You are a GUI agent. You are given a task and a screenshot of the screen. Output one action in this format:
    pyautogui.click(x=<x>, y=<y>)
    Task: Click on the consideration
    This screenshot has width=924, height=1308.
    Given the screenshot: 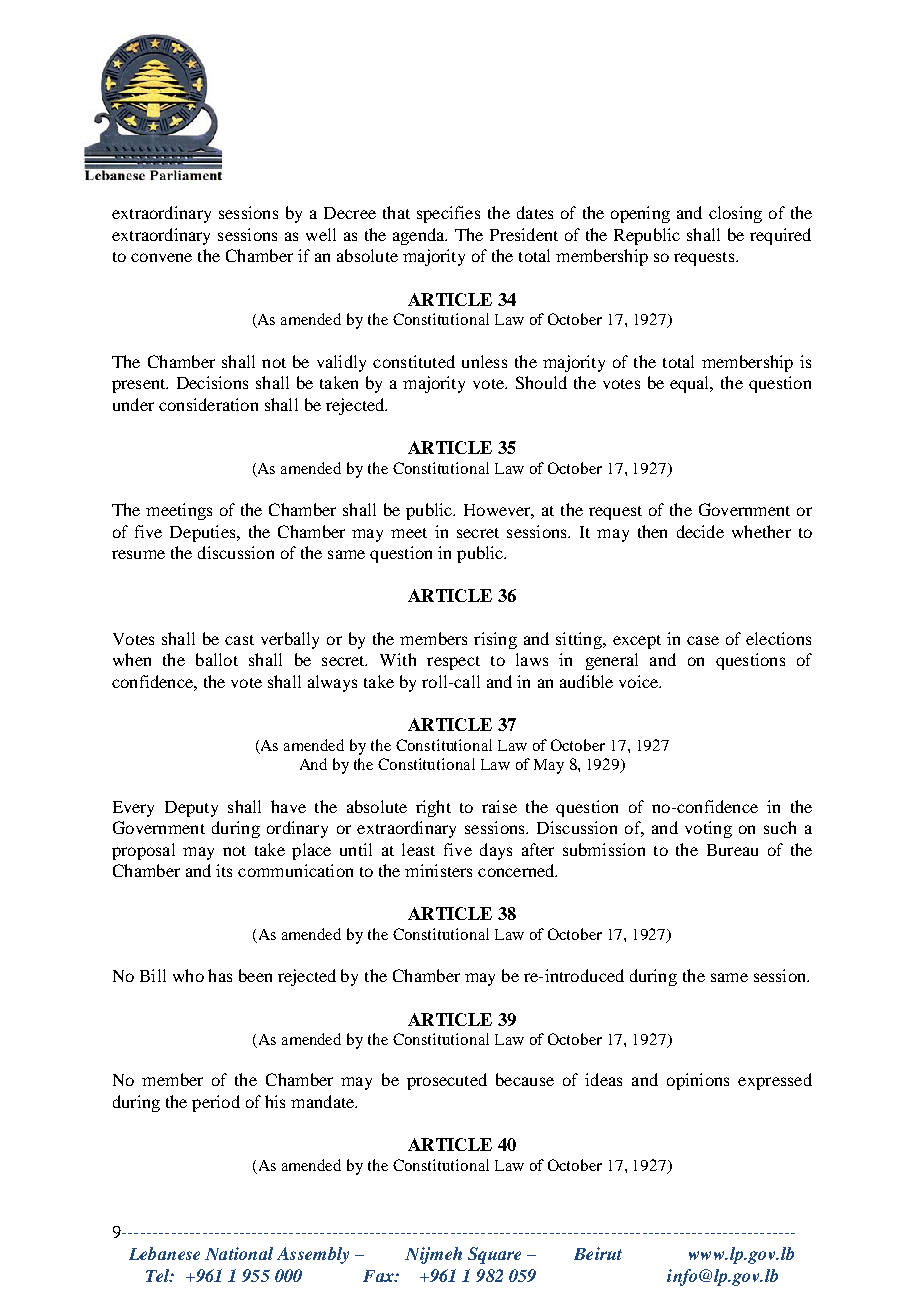 What is the action you would take?
    pyautogui.click(x=208, y=404)
